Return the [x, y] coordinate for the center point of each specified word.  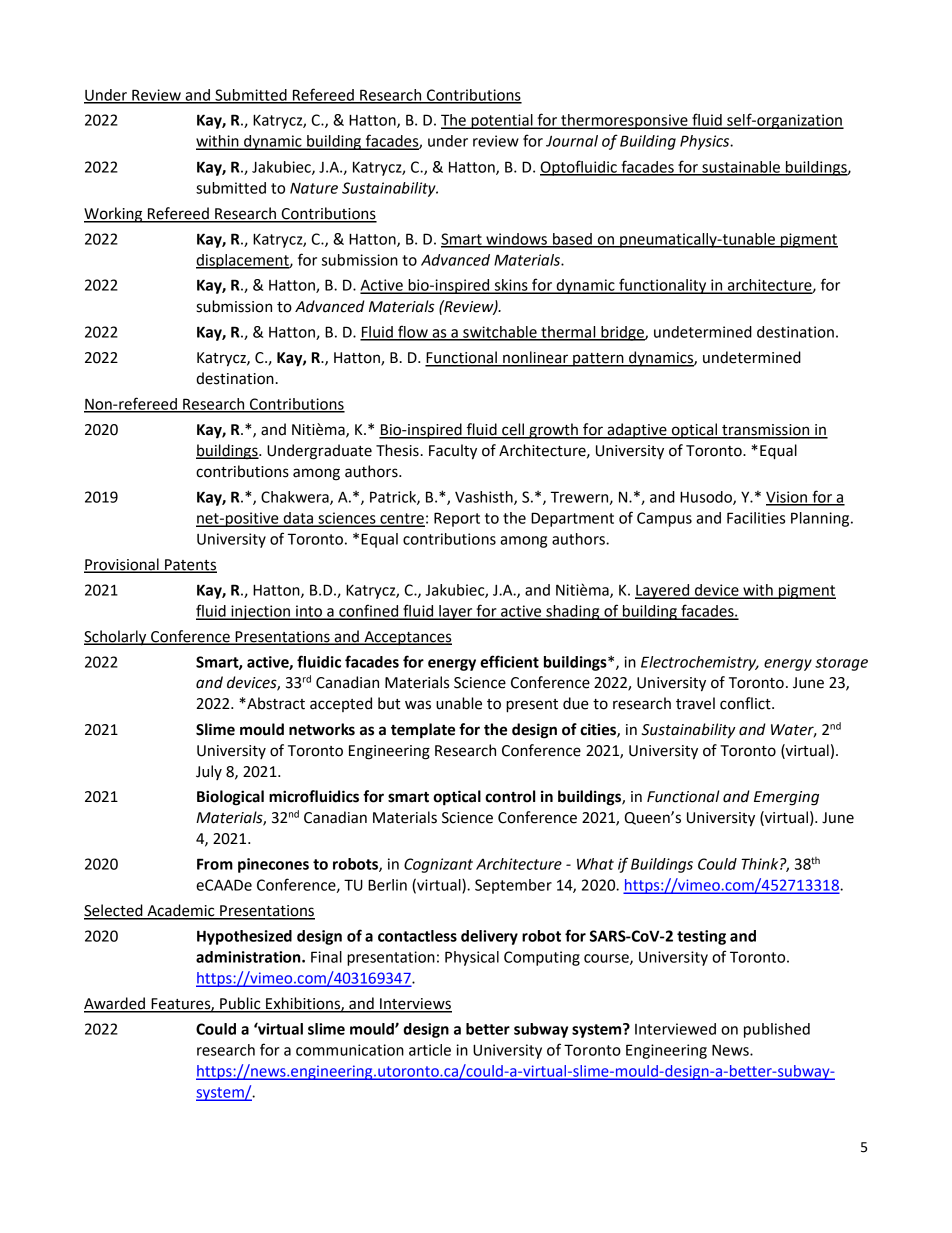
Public [240, 1004]
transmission [766, 431]
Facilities [756, 518]
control [510, 796]
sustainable [741, 168]
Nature [314, 188]
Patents [190, 565]
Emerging [786, 798]
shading [573, 612]
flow [413, 332]
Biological [230, 798]
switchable [500, 333]
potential [502, 121]
